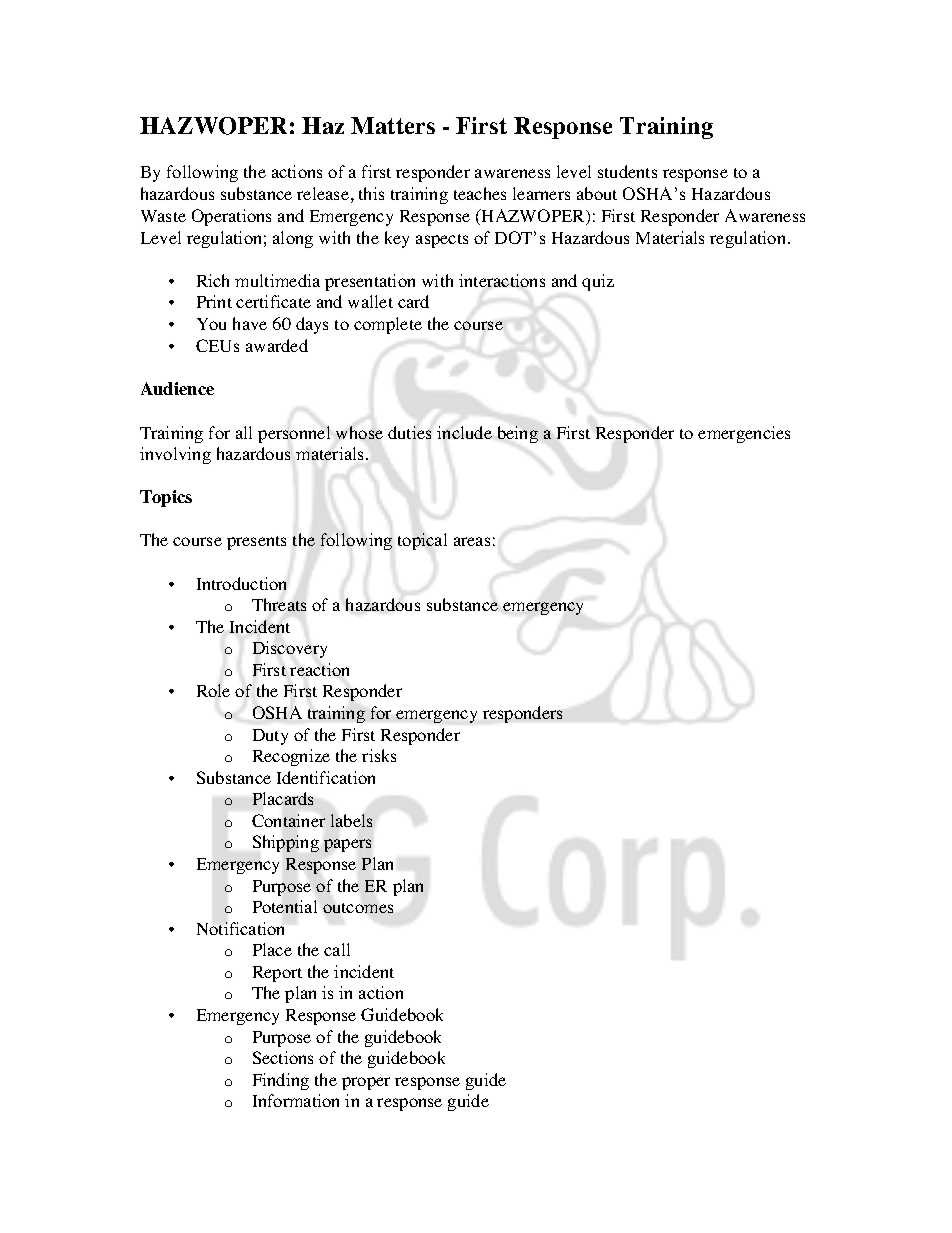 Image resolution: width=952 pixels, height=1233 pixels. I want to click on students, so click(627, 171).
